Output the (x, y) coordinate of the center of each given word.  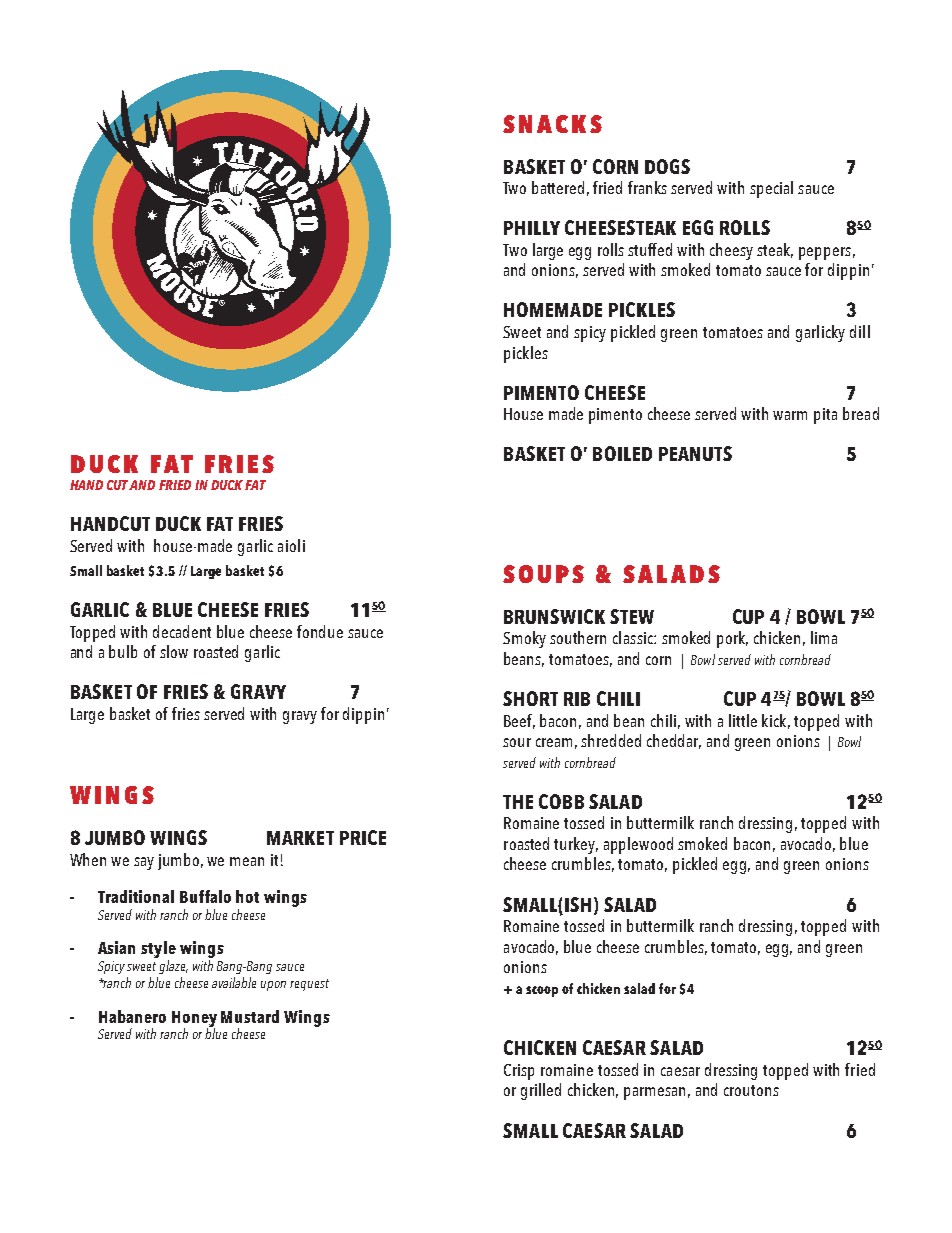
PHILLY (532, 228)
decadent (182, 631)
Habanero (132, 1016)
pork (732, 639)
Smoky (524, 639)
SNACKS (552, 124)
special (771, 189)
